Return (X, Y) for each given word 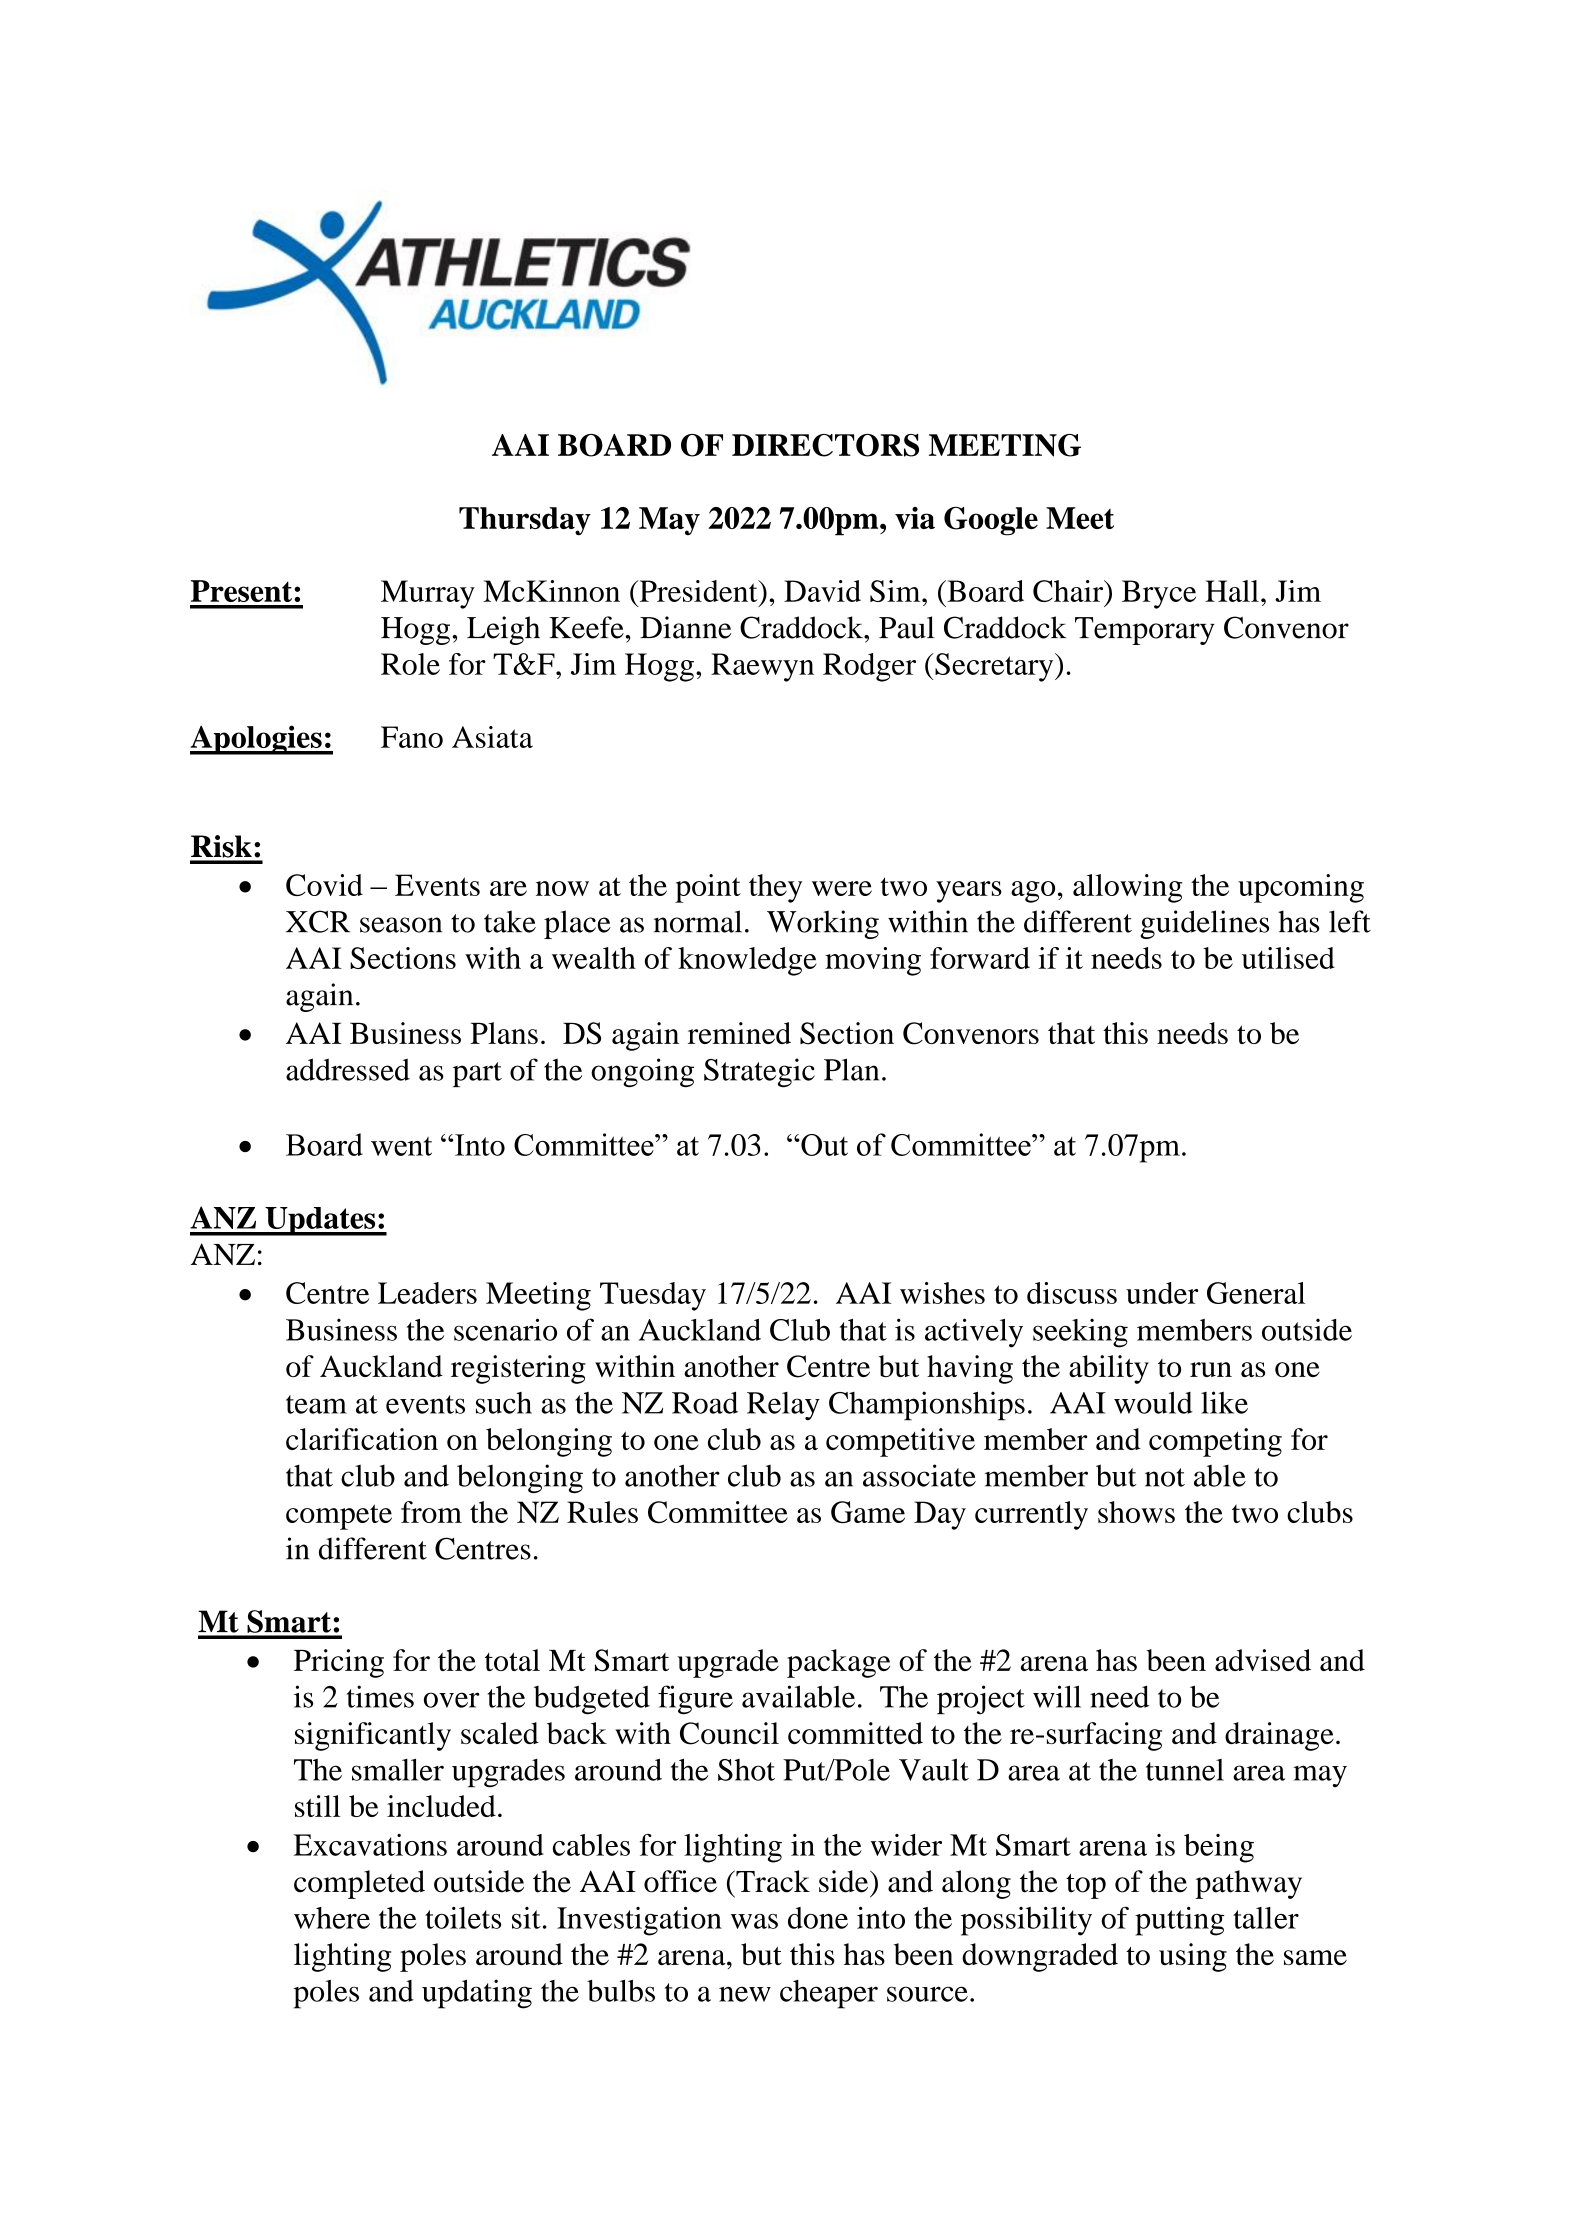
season (401, 925)
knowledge (747, 961)
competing (1215, 1442)
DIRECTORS (825, 445)
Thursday (525, 521)
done (818, 1918)
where (332, 1918)
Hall (1232, 591)
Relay (783, 1406)
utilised (1288, 958)
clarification (362, 1439)
